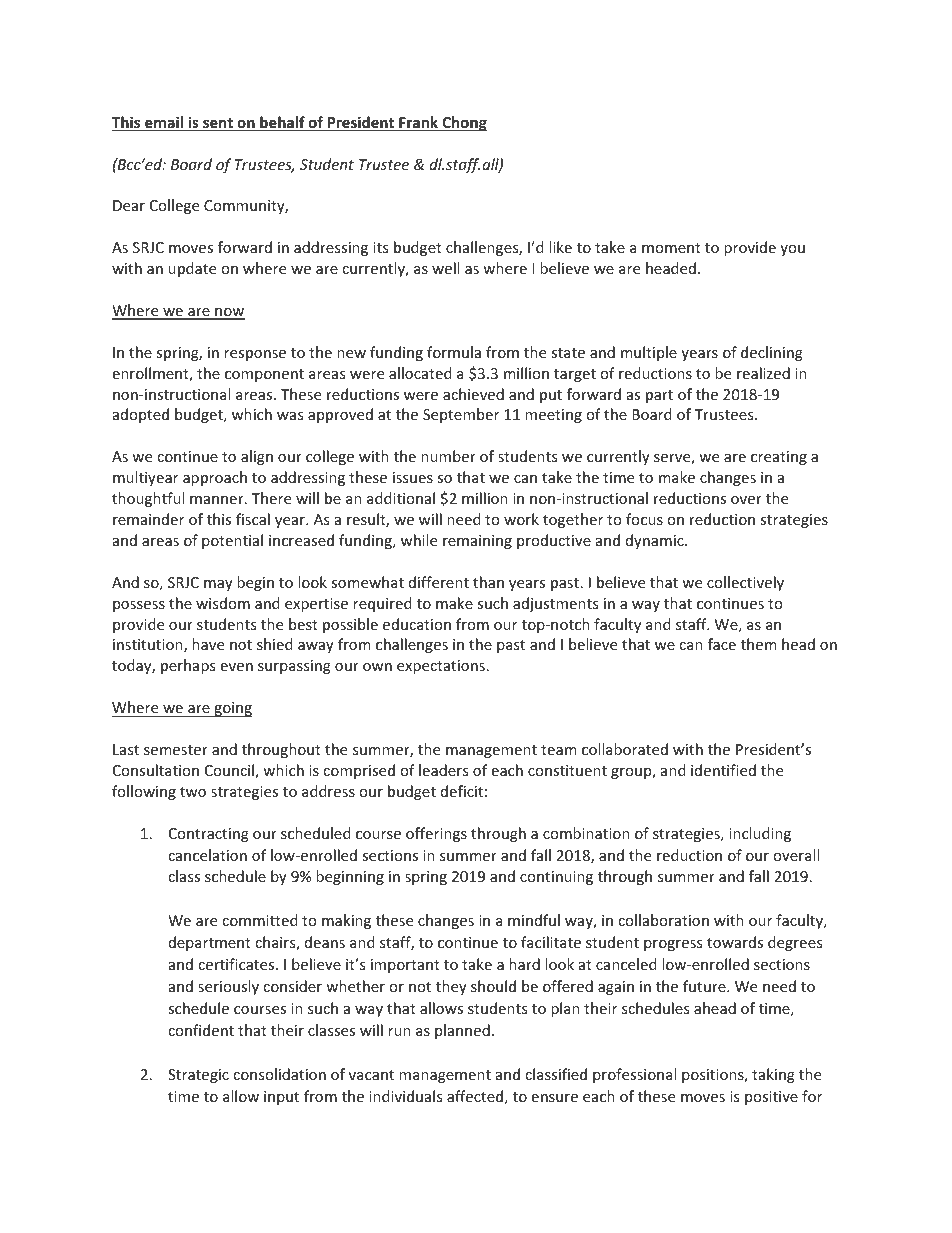 The width and height of the image is (952, 1233). What do you see at coordinates (218, 124) in the image?
I see `sent` at bounding box center [218, 124].
